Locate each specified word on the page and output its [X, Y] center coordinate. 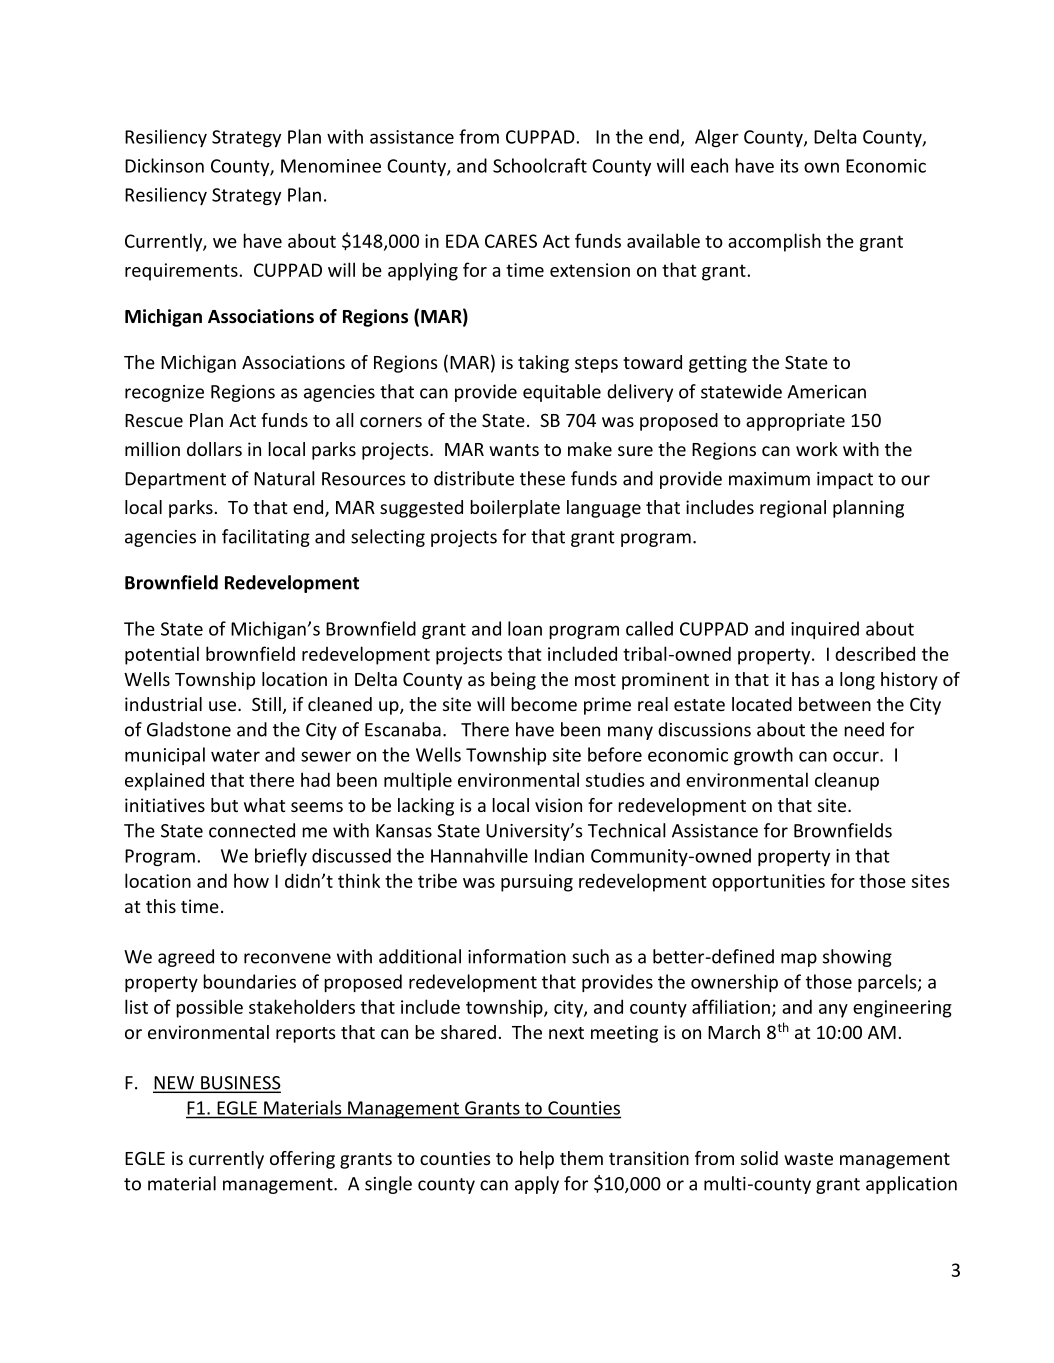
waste [808, 1159]
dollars [214, 449]
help [537, 1160]
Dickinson [164, 165]
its [789, 166]
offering [302, 1160]
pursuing [537, 883]
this [161, 906]
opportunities [768, 883]
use [222, 706]
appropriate [795, 422]
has [805, 679]
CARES [511, 241]
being [513, 681]
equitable [562, 393]
